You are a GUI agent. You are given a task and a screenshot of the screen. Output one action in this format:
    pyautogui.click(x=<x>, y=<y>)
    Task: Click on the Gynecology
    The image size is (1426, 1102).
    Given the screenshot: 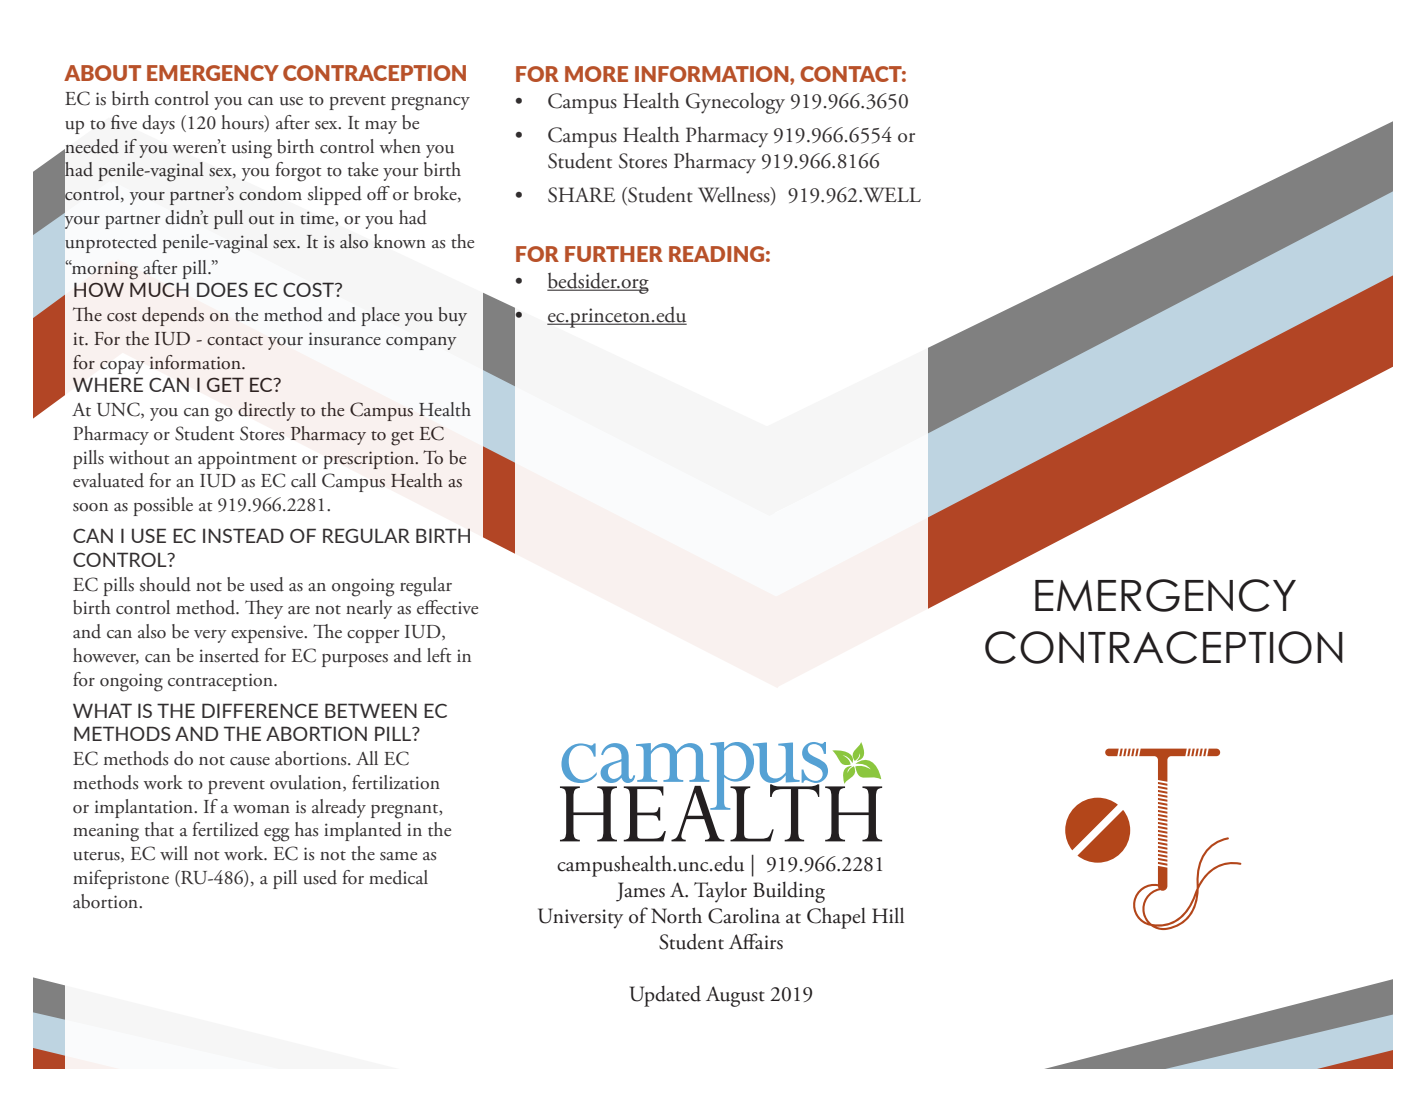 What is the action you would take?
    pyautogui.click(x=735, y=103)
